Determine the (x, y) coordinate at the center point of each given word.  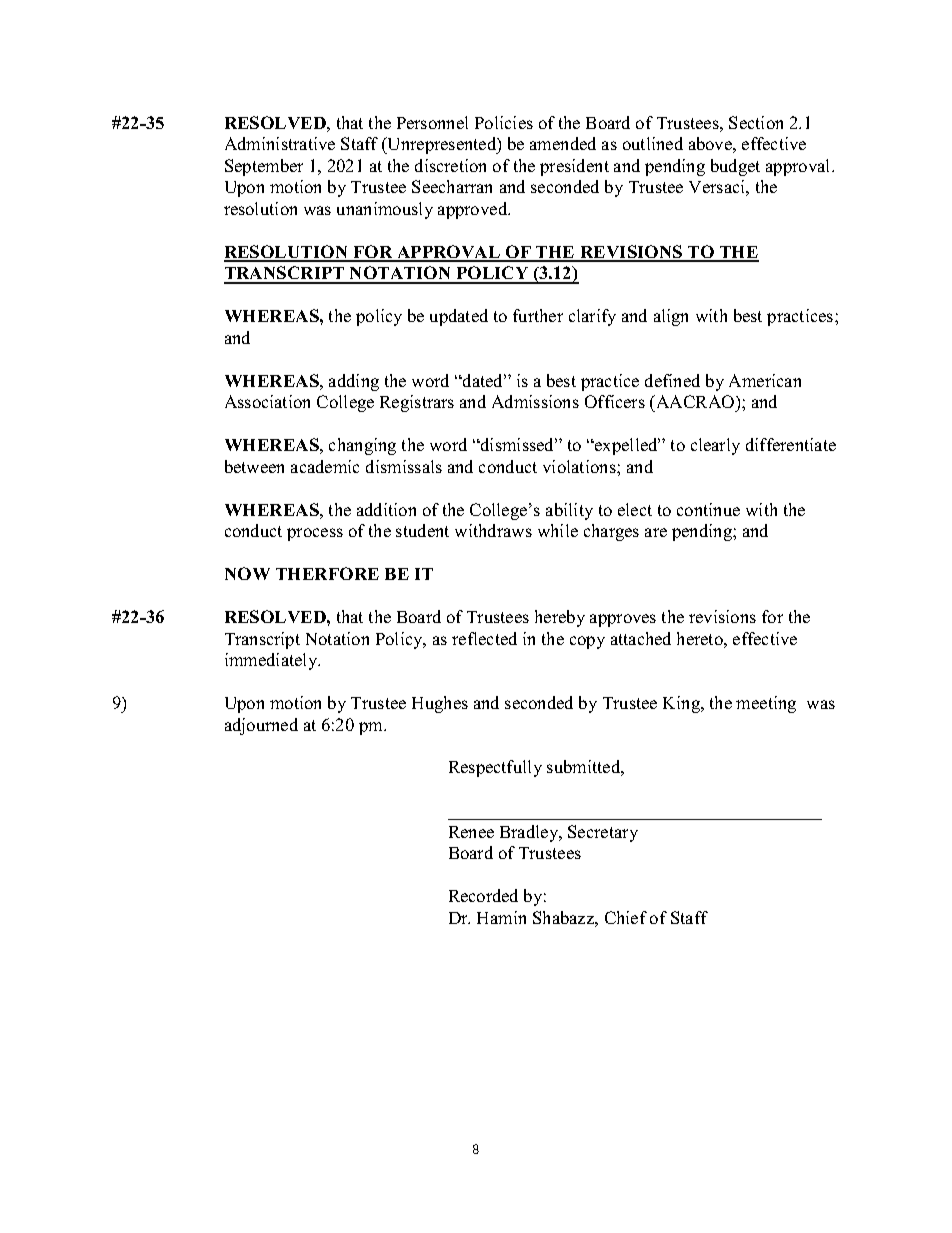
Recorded (483, 895)
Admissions (535, 401)
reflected (484, 638)
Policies (504, 122)
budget (735, 167)
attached (641, 638)
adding (354, 382)
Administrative (280, 143)
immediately (272, 661)
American (765, 380)
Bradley (530, 833)
